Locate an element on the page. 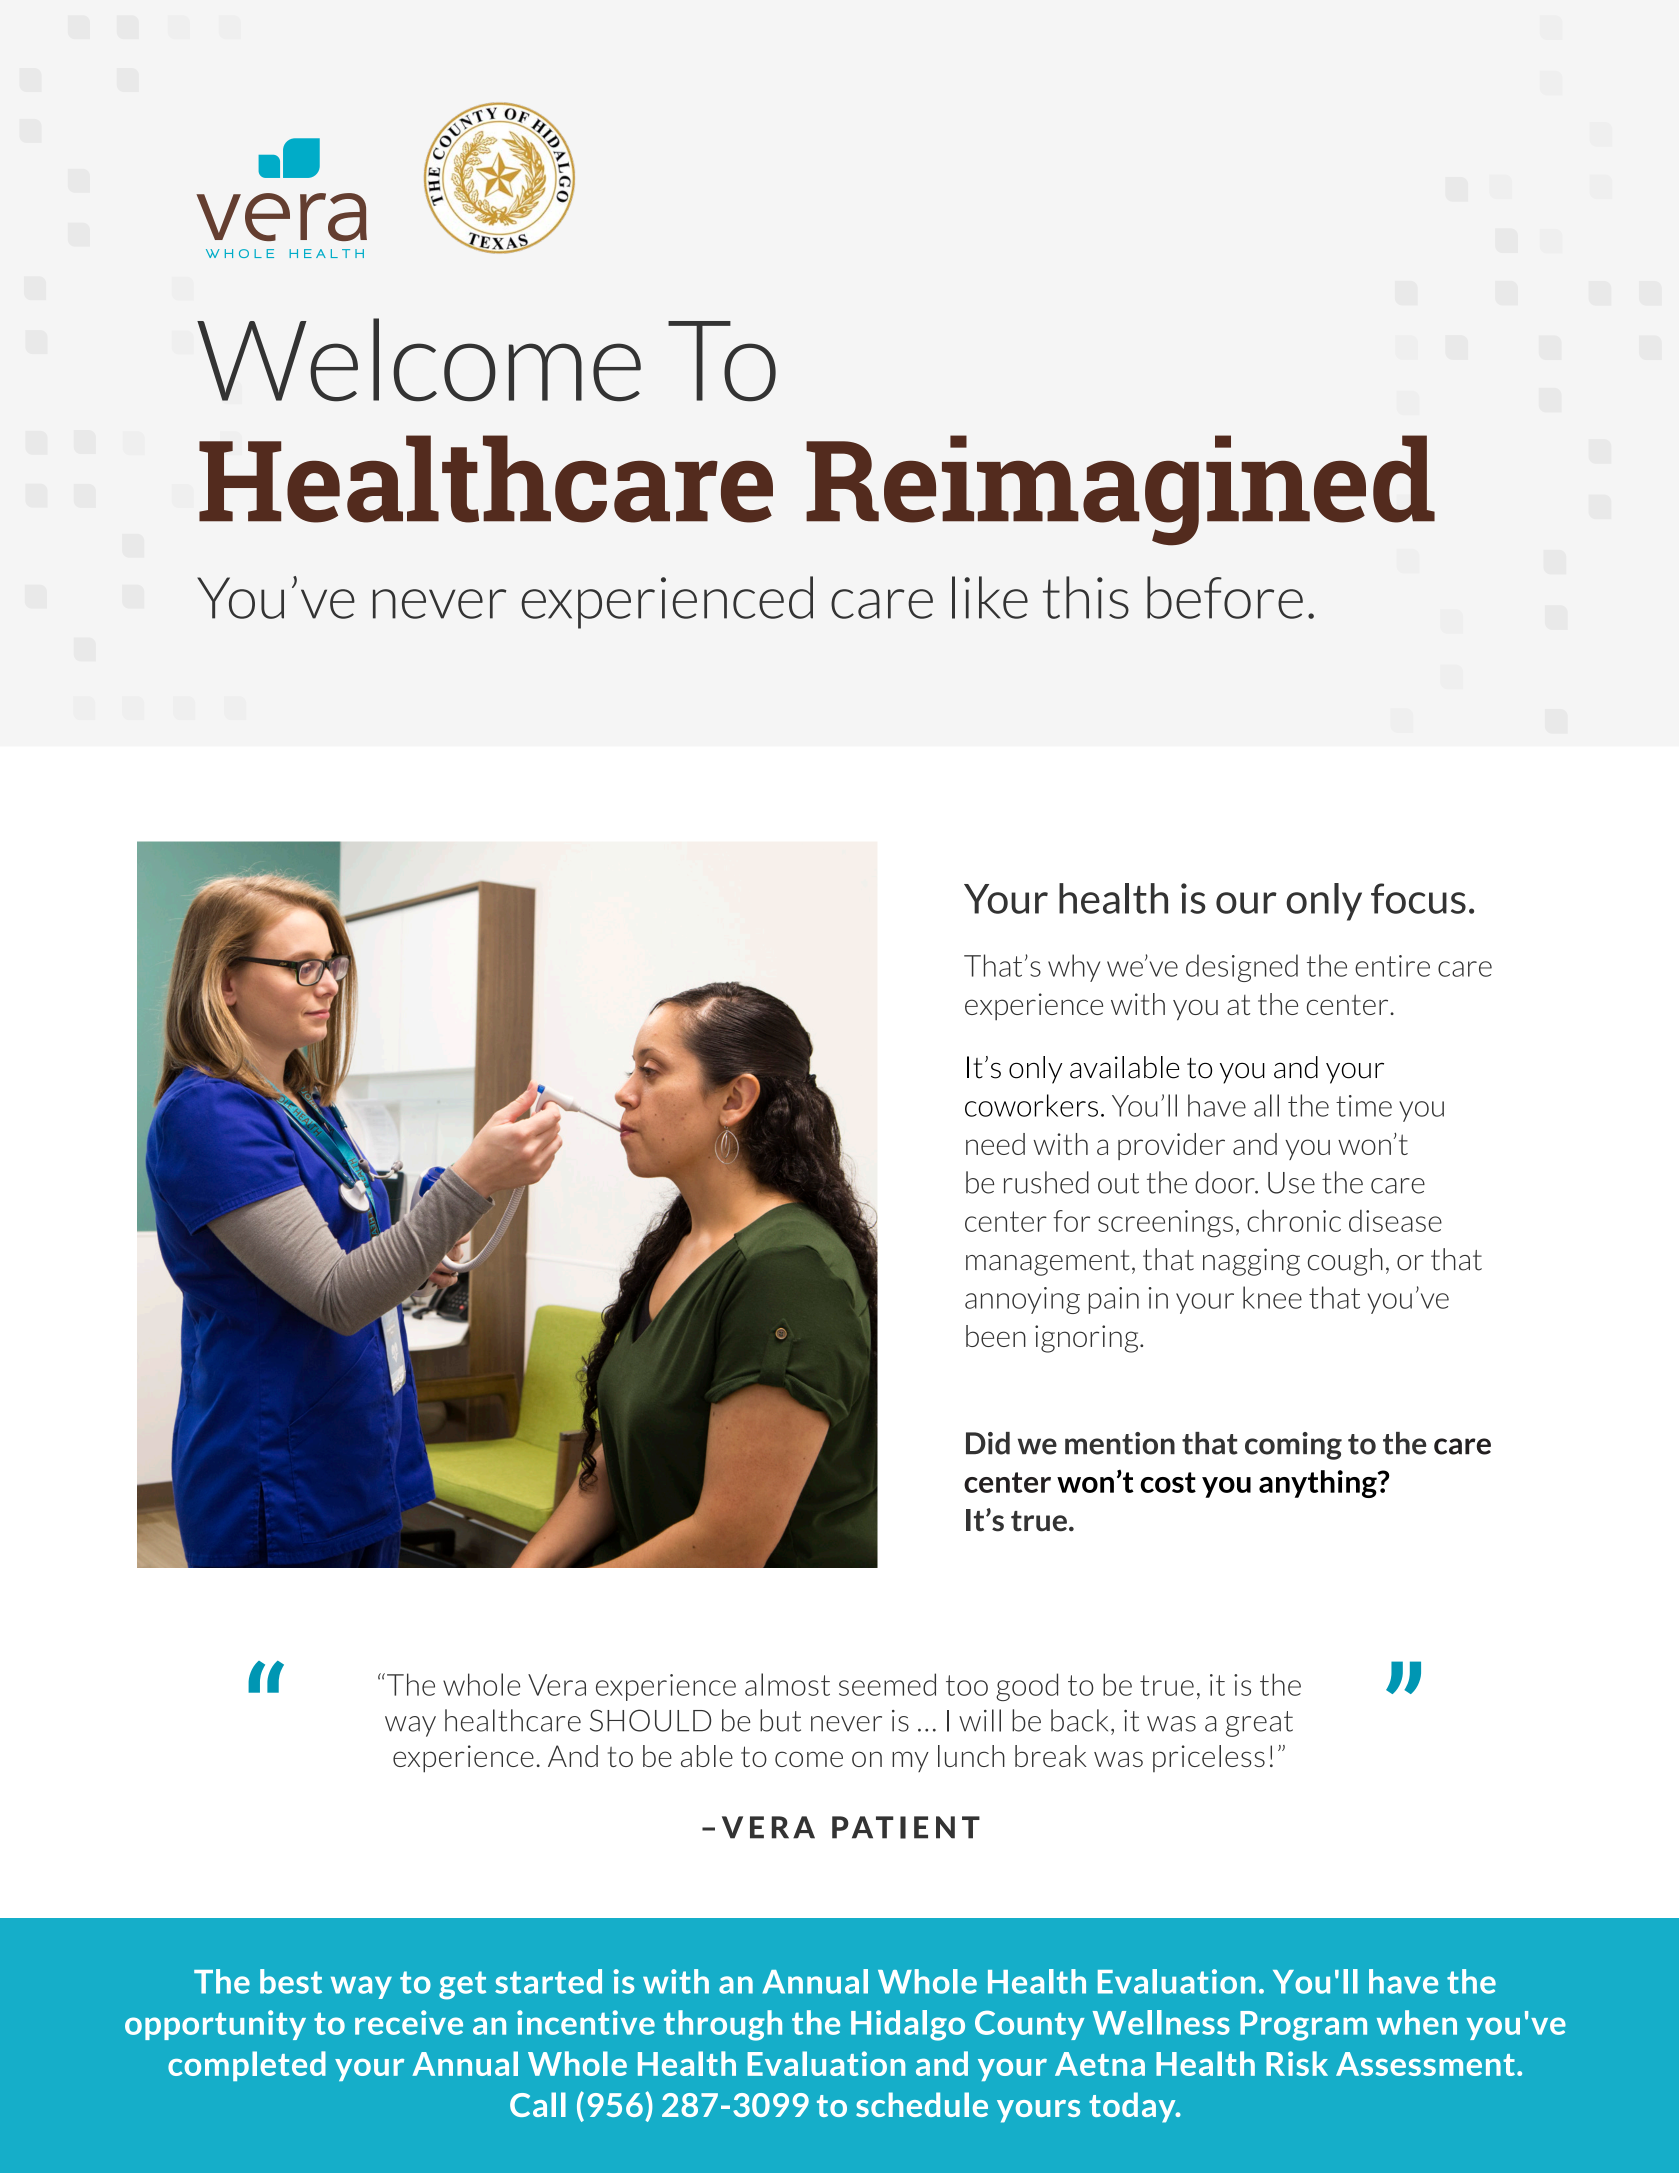 The image size is (1679, 2173). knee is located at coordinates (1272, 1297).
